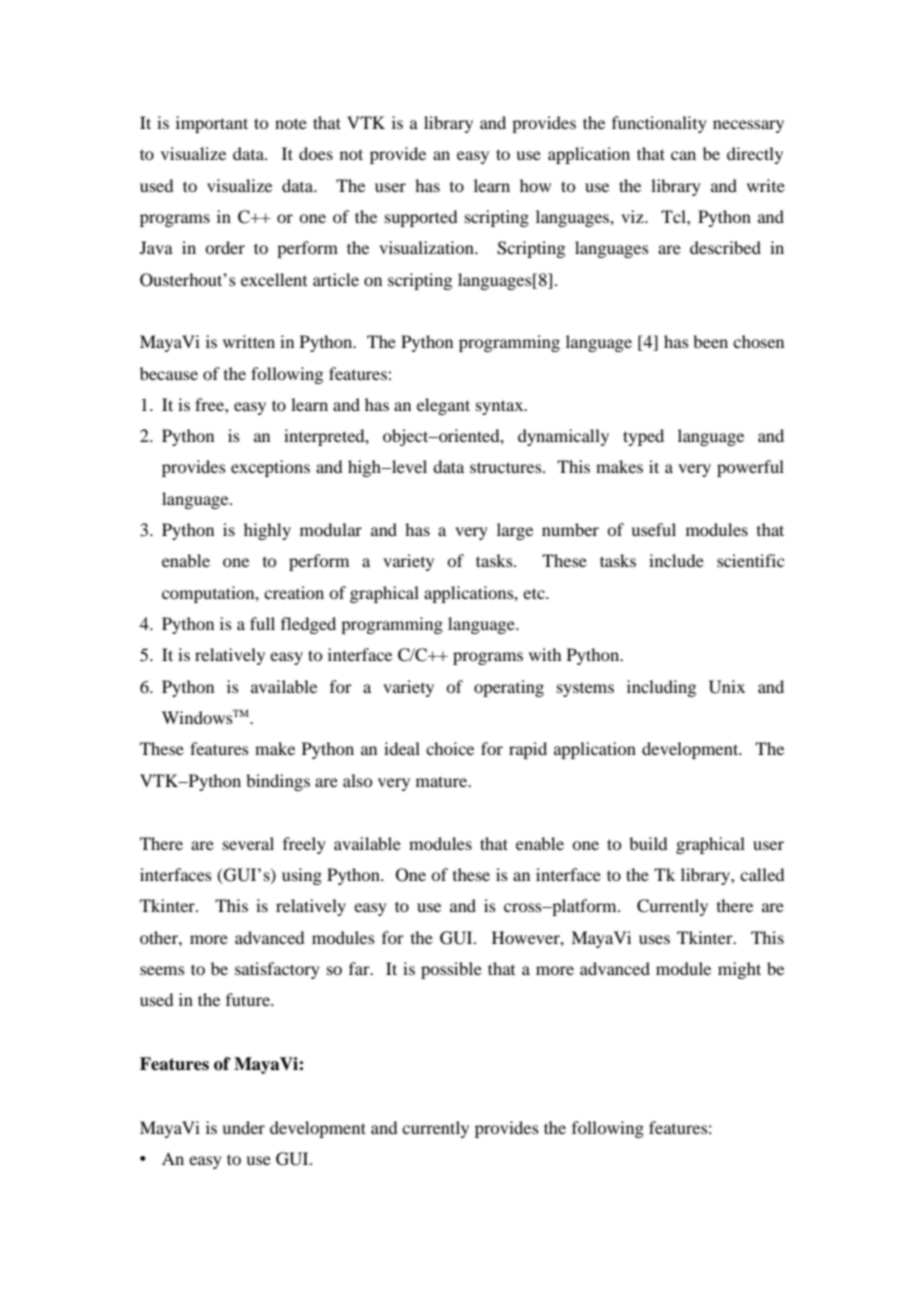 The image size is (924, 1308). I want to click on supported, so click(421, 218).
